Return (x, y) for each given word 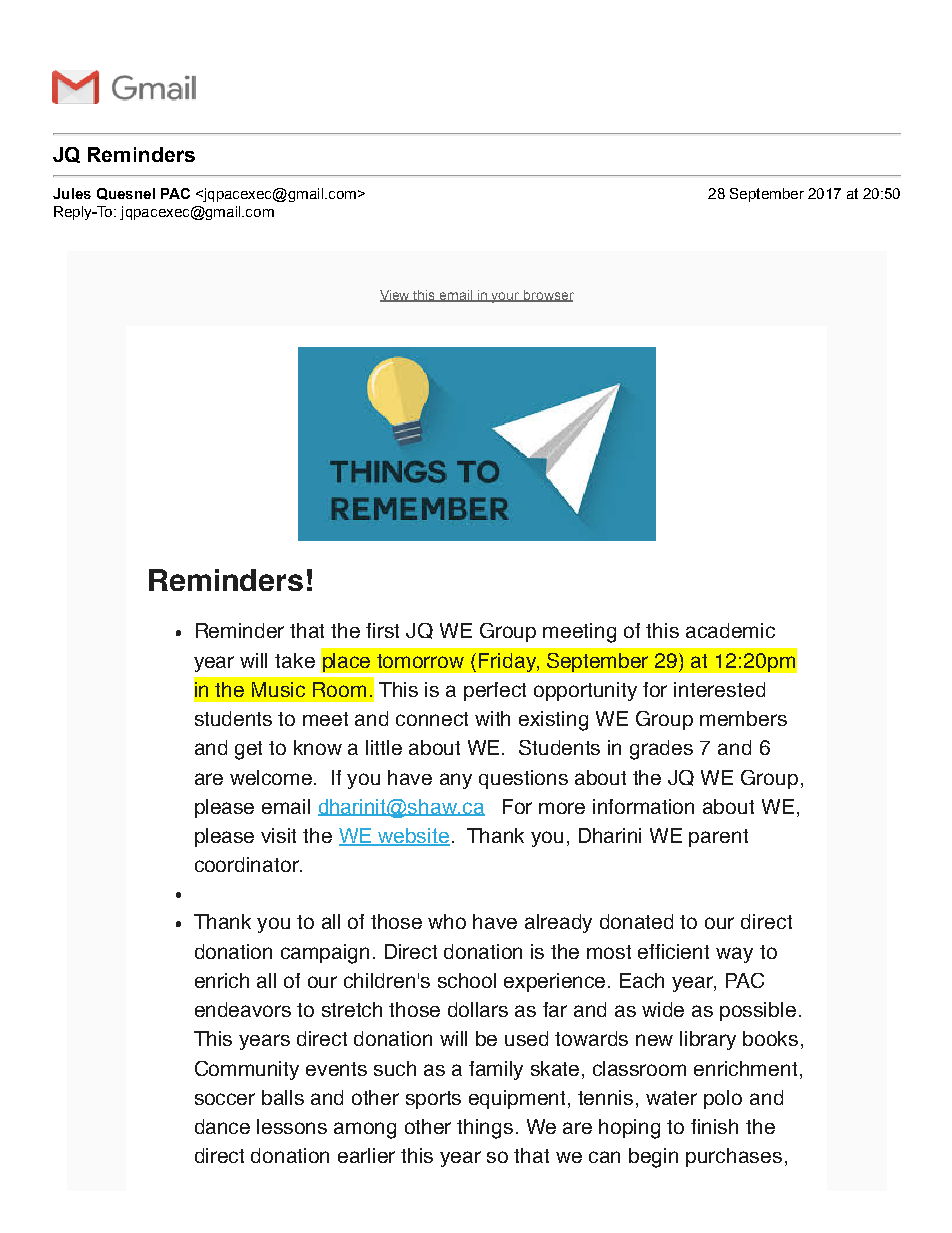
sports (433, 1100)
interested (719, 689)
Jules (72, 193)
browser (548, 296)
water (671, 1098)
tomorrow (420, 661)
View (396, 296)
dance (222, 1126)
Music (278, 689)
